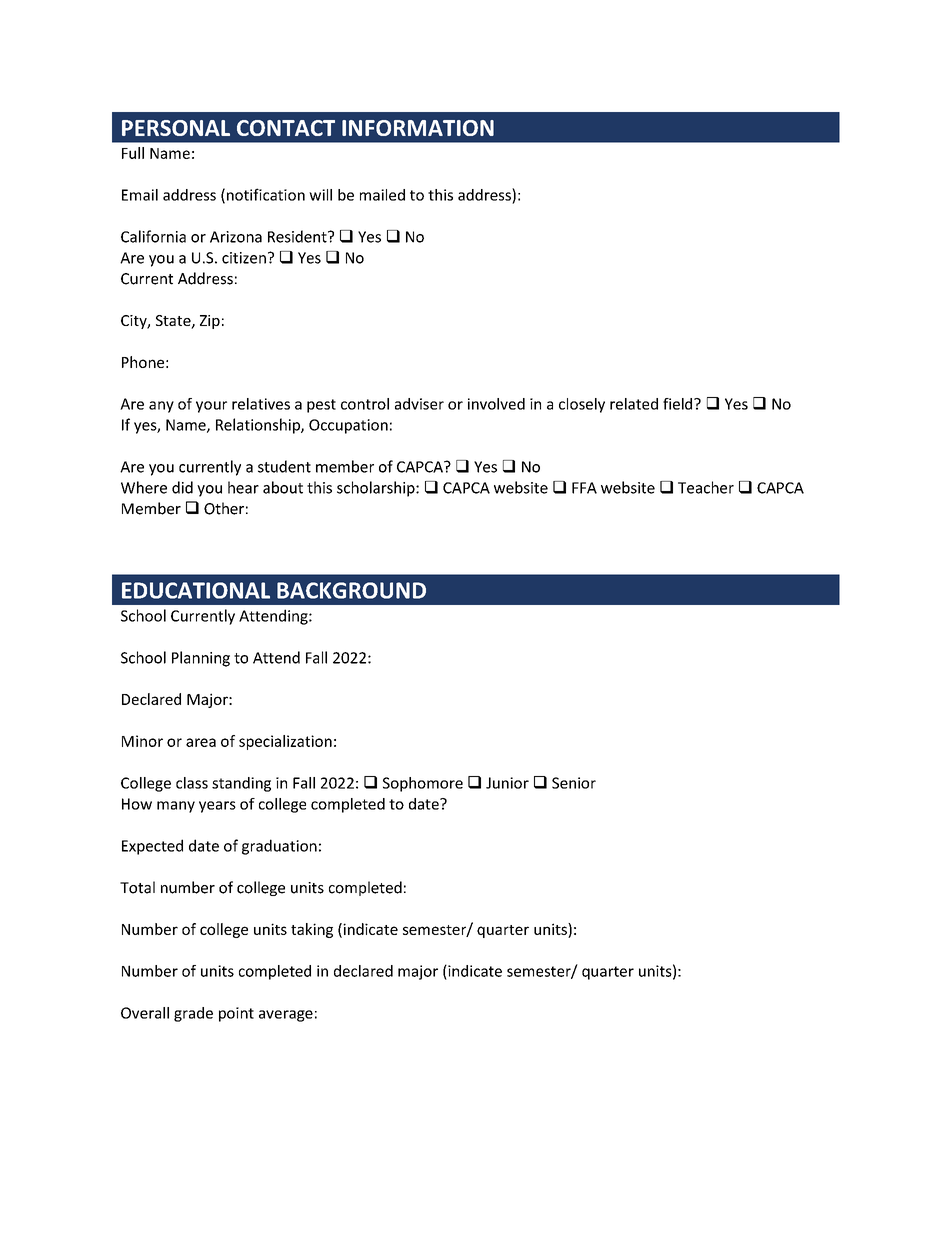  Describe the element at coordinates (351, 590) in the image. I see `BACKGROUND` at that location.
